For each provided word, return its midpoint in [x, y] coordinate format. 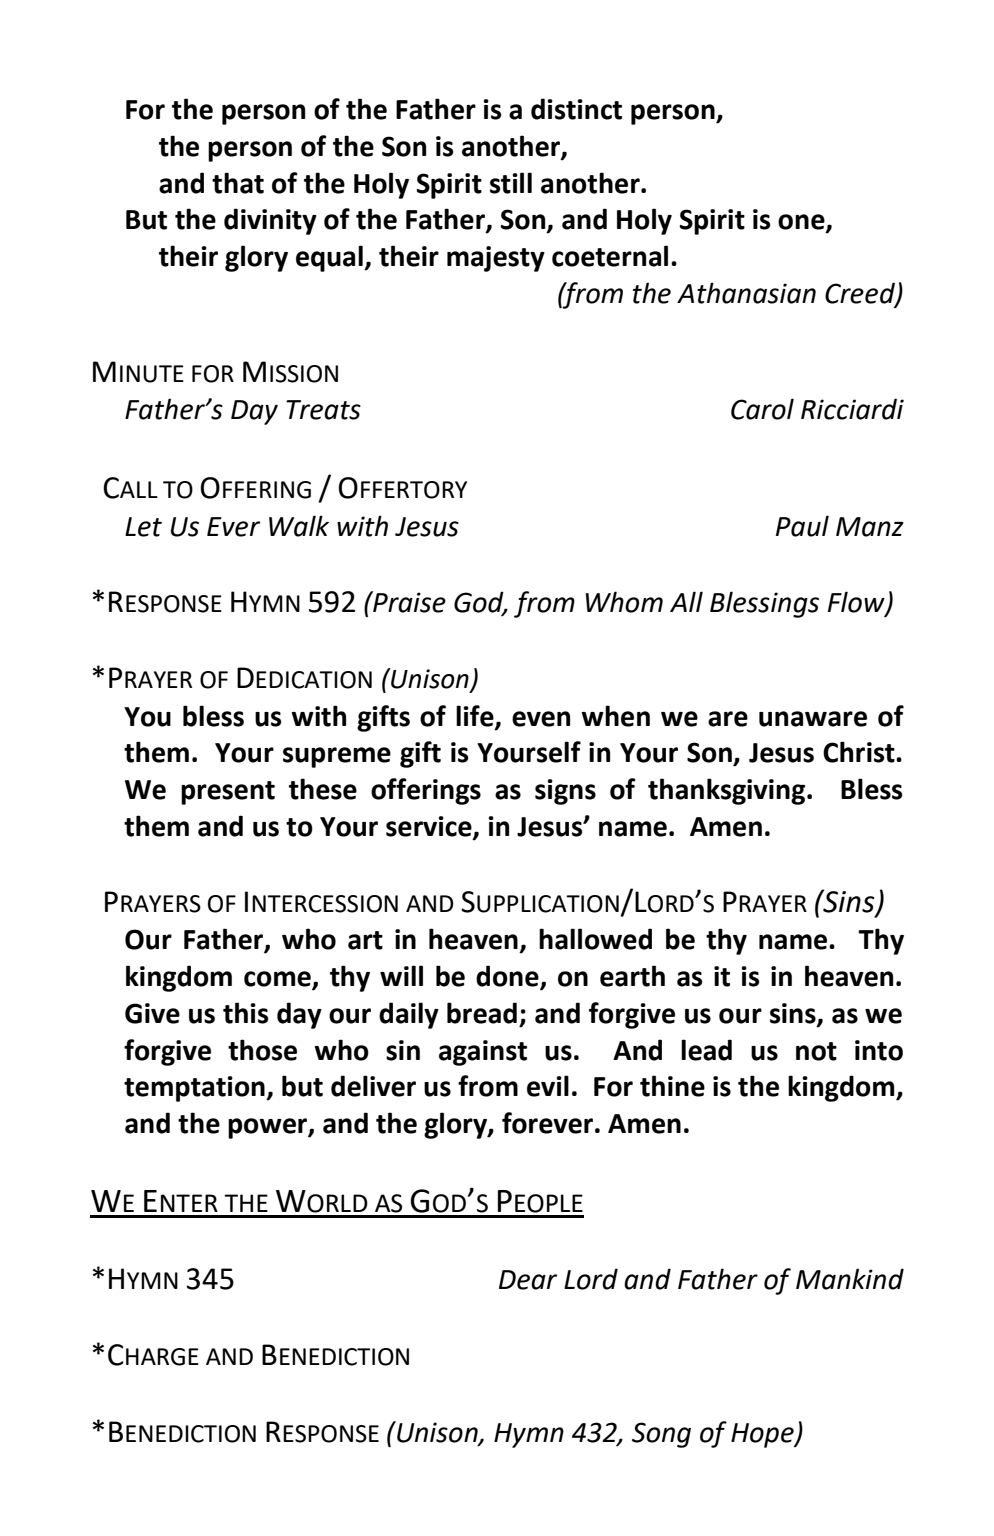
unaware [813, 719]
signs [565, 792]
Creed [861, 293]
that [238, 183]
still [511, 183]
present [228, 793]
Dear [528, 1280]
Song [661, 1435]
